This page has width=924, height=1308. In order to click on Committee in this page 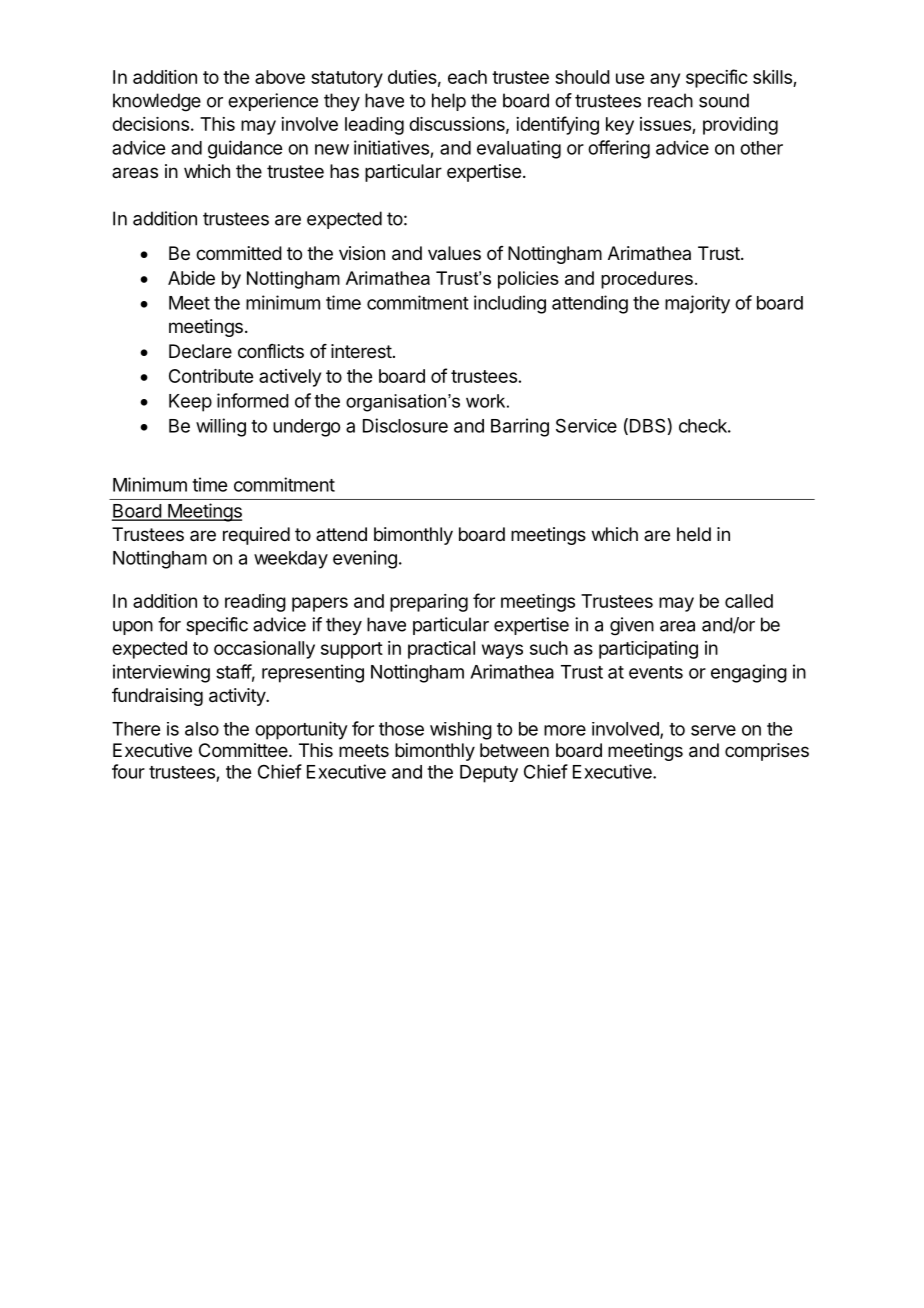, I will do `click(244, 750)`.
